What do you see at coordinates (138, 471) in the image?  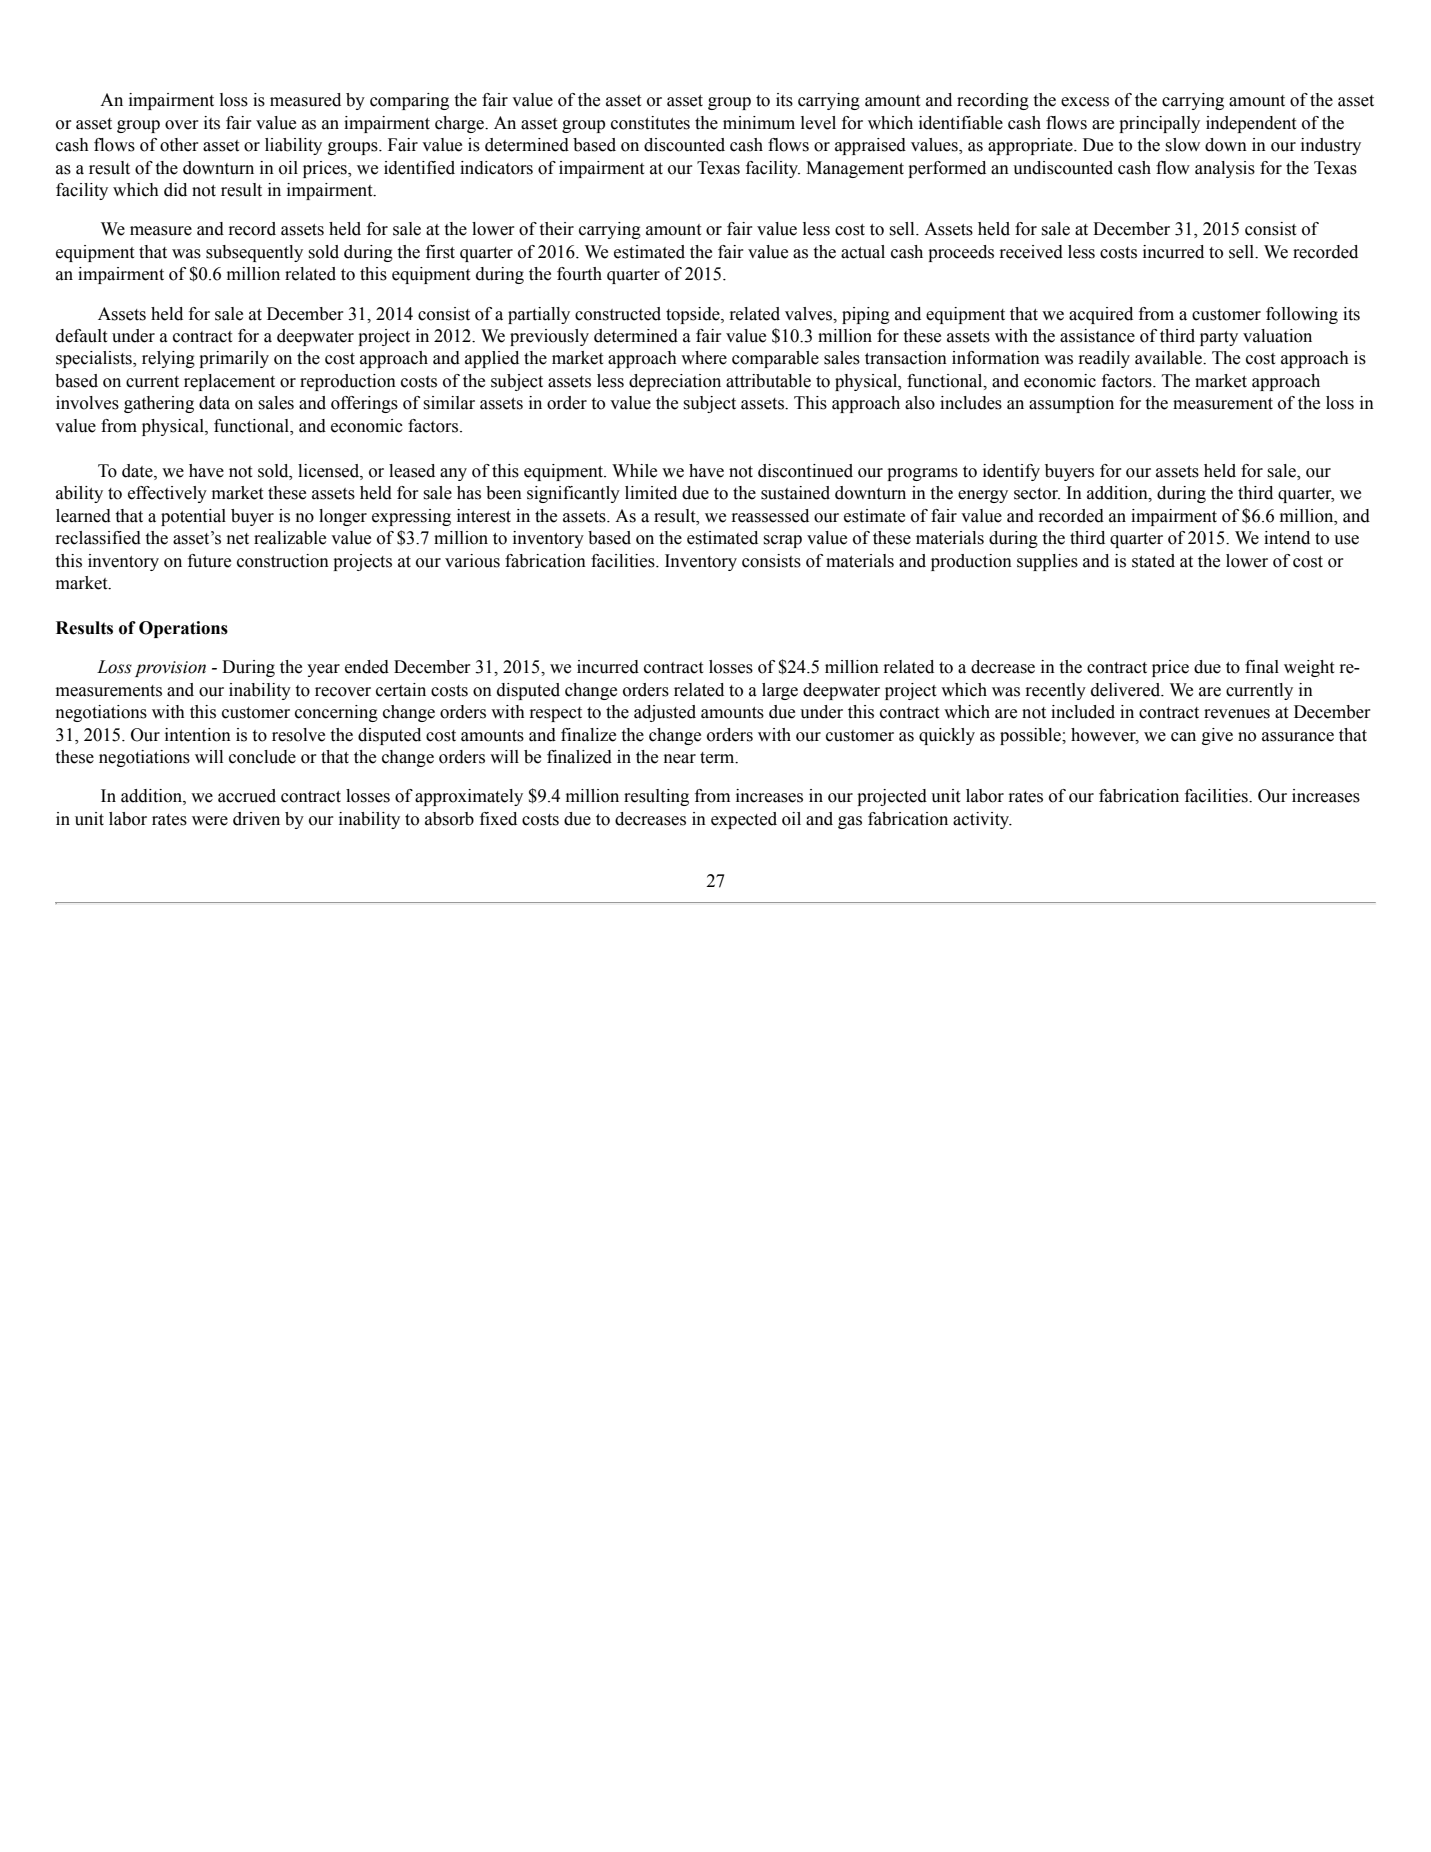 I see `date` at bounding box center [138, 471].
